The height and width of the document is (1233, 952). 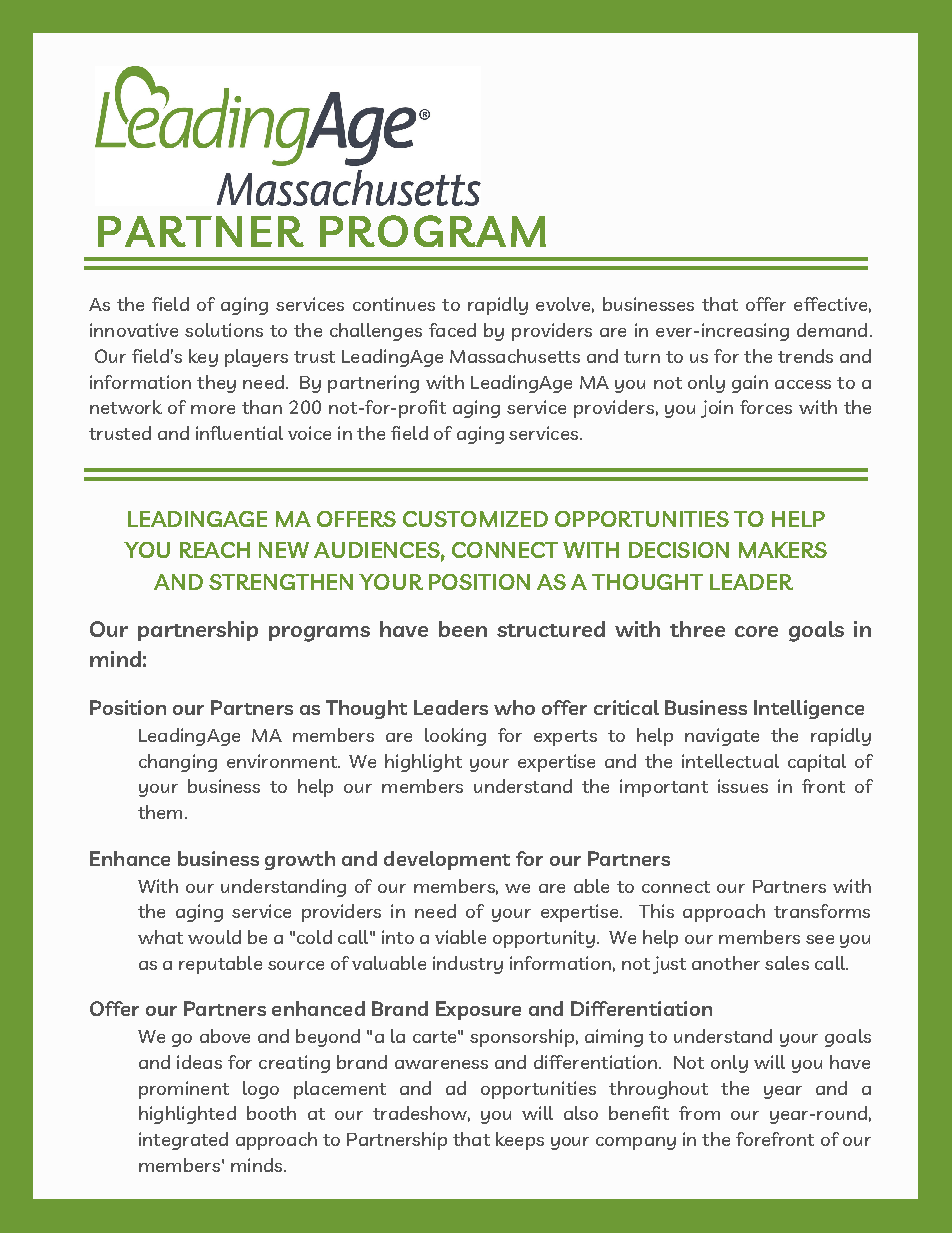 I want to click on REACH, so click(x=215, y=550).
